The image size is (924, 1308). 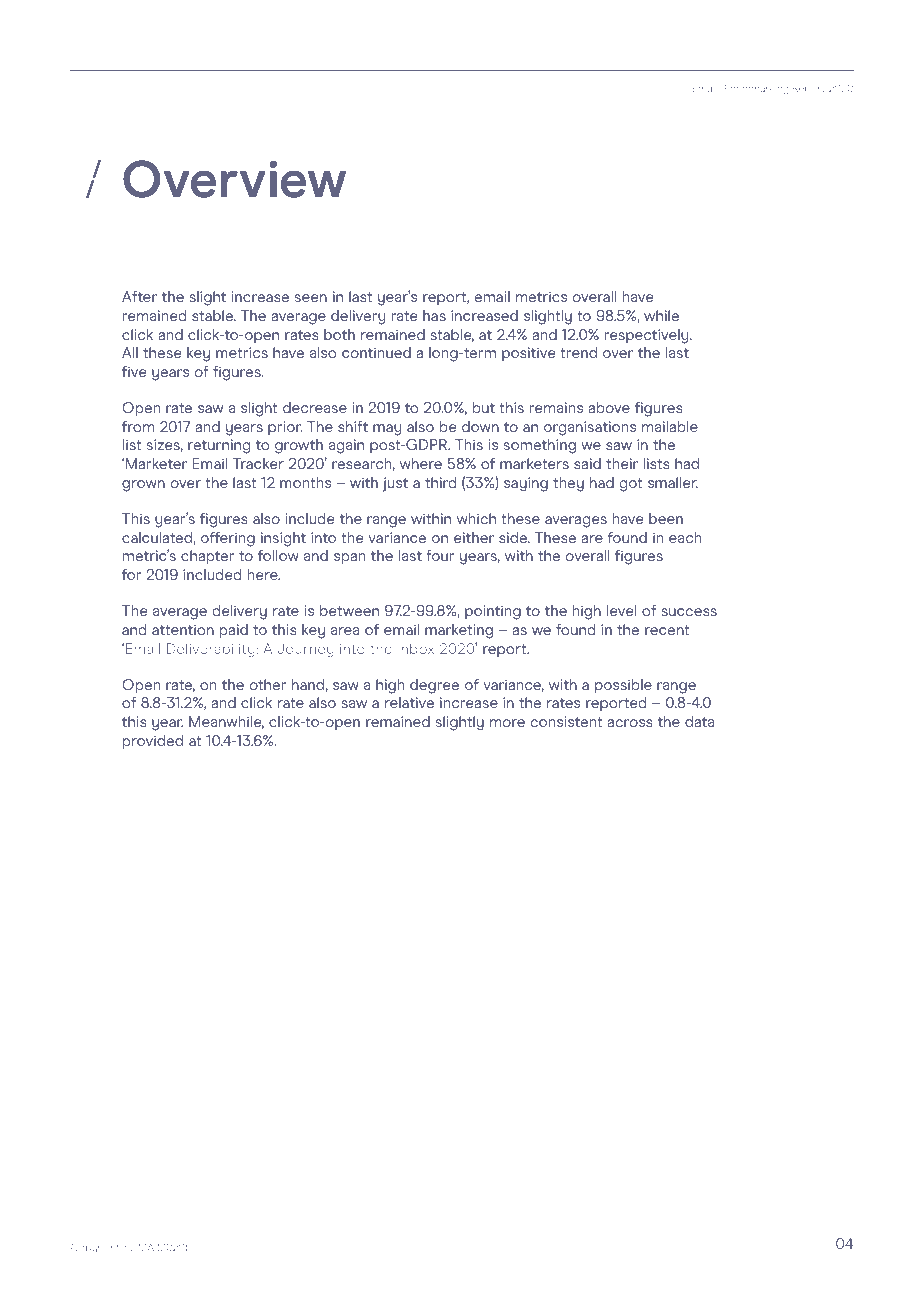 What do you see at coordinates (139, 296) in the screenshot?
I see `After` at bounding box center [139, 296].
